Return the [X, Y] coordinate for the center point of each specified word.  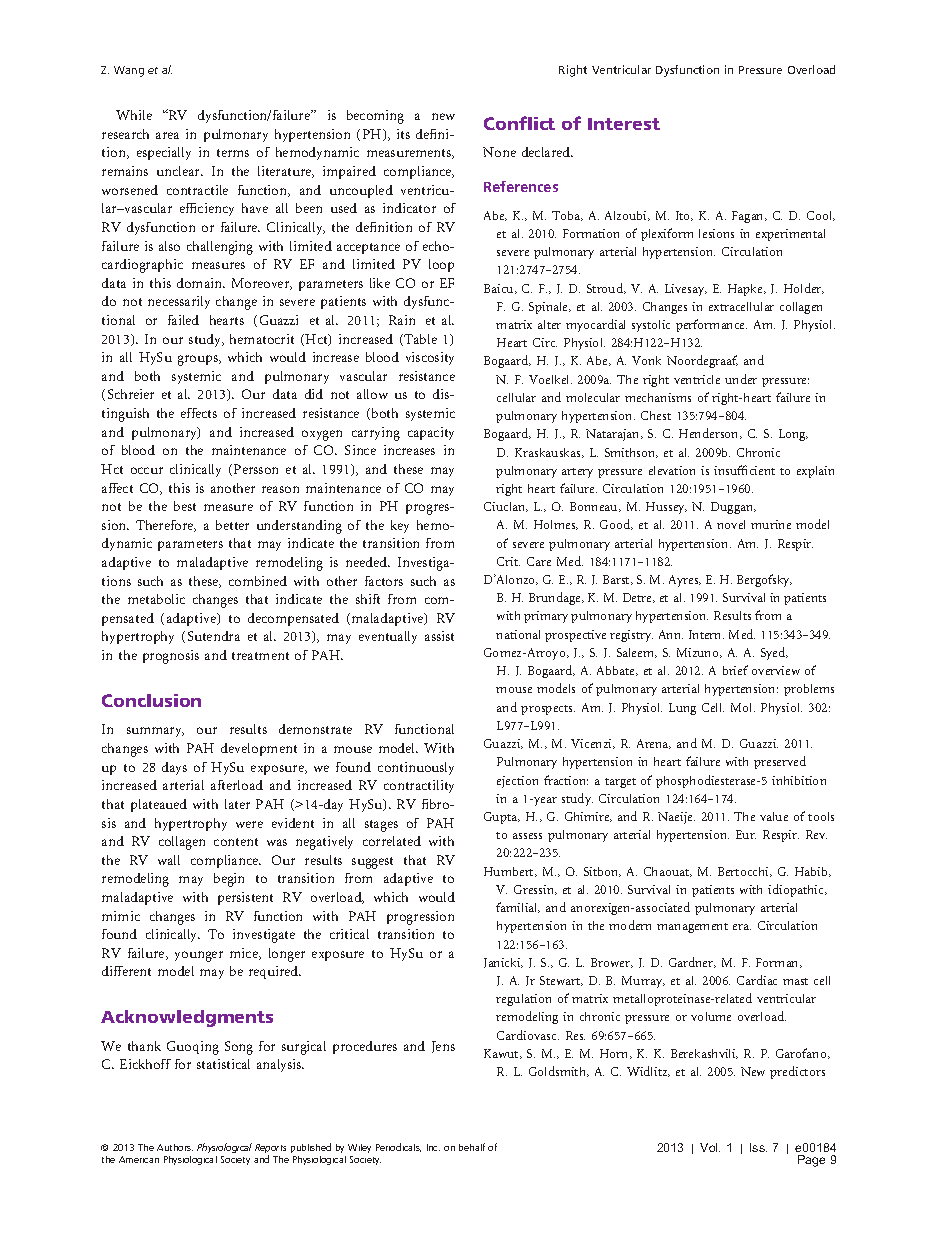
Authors [175, 1147]
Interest [624, 124]
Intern [706, 634]
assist [439, 636]
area [167, 135]
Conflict [519, 123]
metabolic [156, 599]
